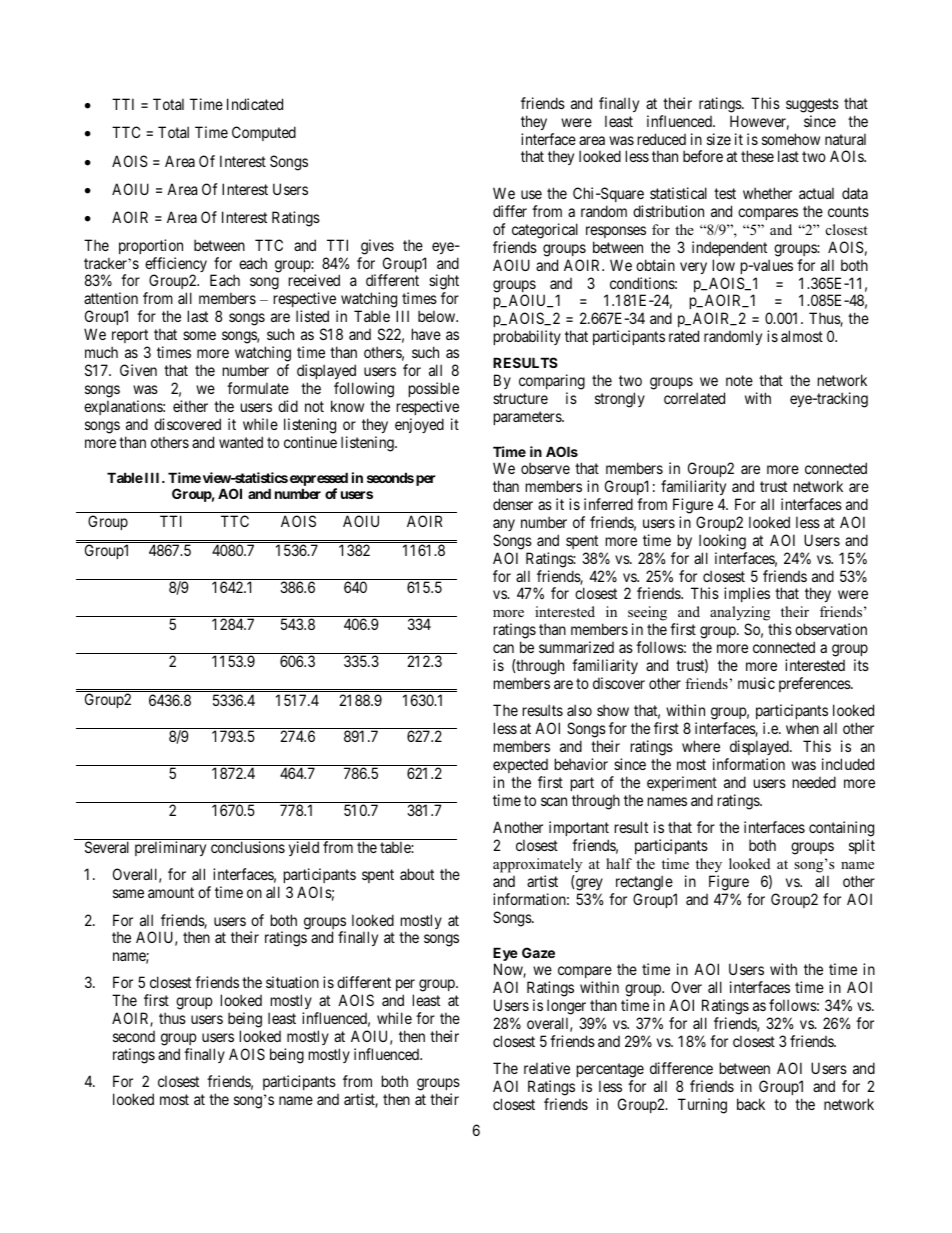  Describe the element at coordinates (756, 683) in the screenshot. I see `music` at that location.
